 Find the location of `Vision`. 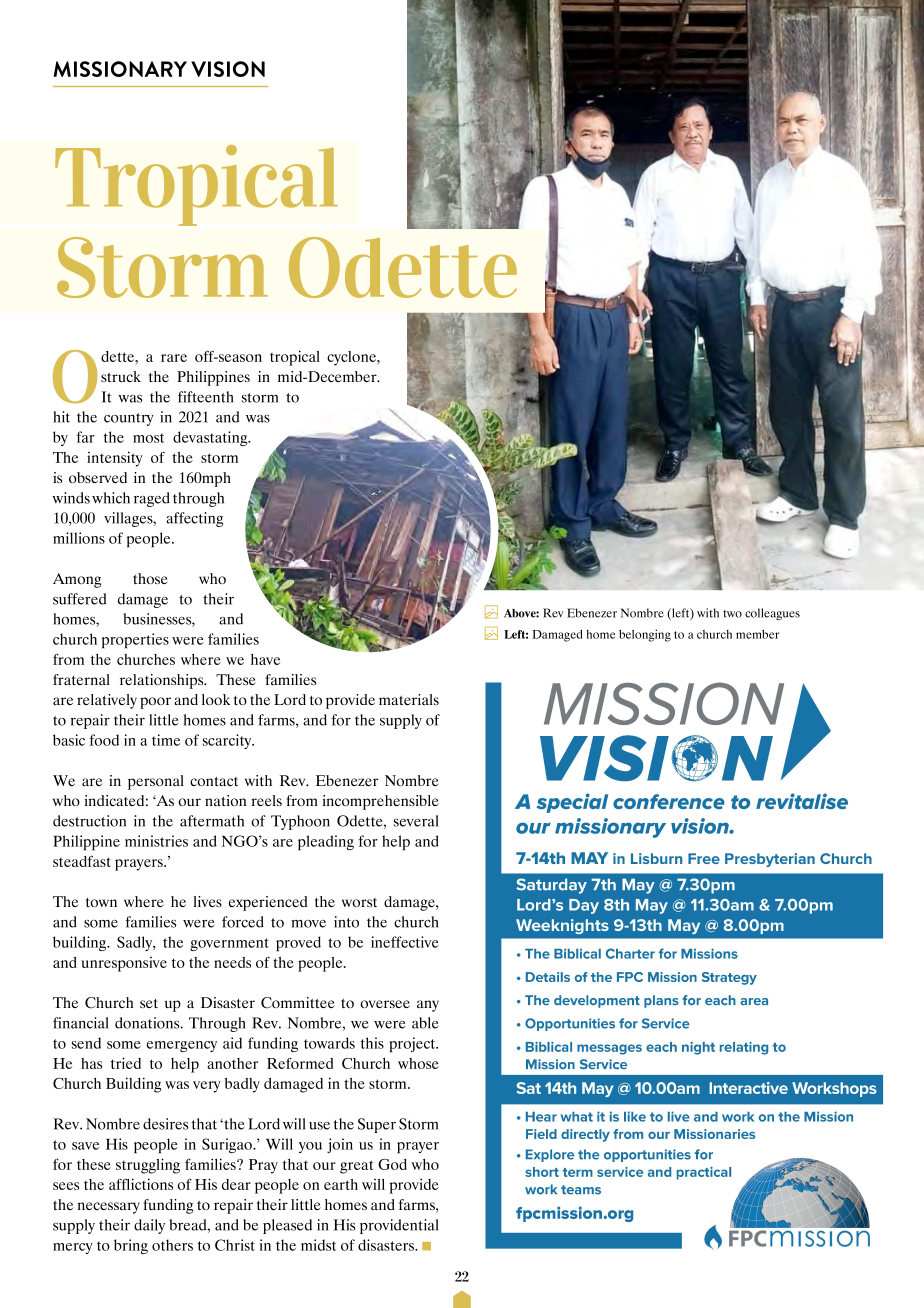

Vision is located at coordinates (228, 69).
